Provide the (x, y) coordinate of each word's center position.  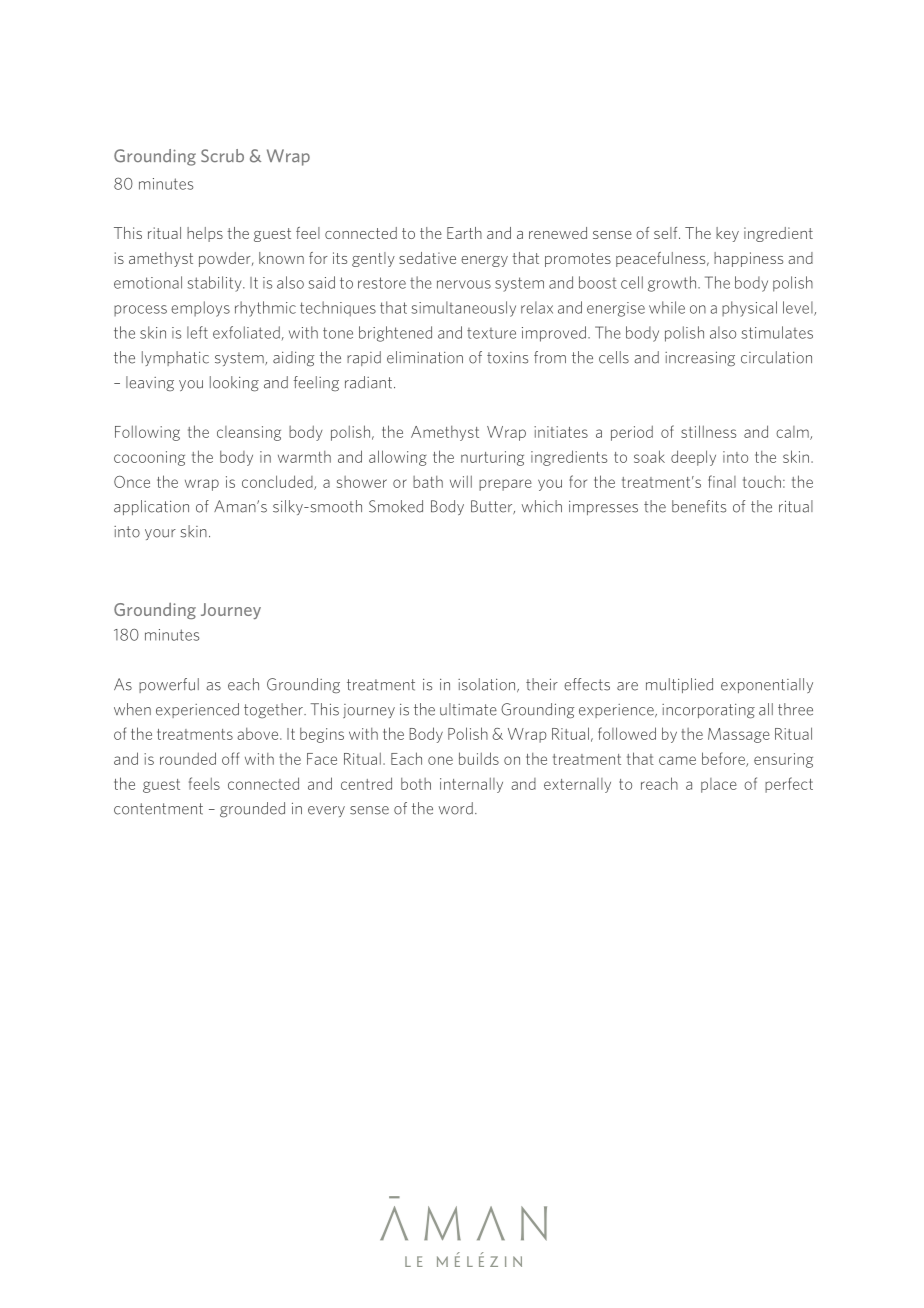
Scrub (222, 156)
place (719, 785)
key (727, 234)
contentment (158, 809)
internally (471, 785)
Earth (464, 233)
